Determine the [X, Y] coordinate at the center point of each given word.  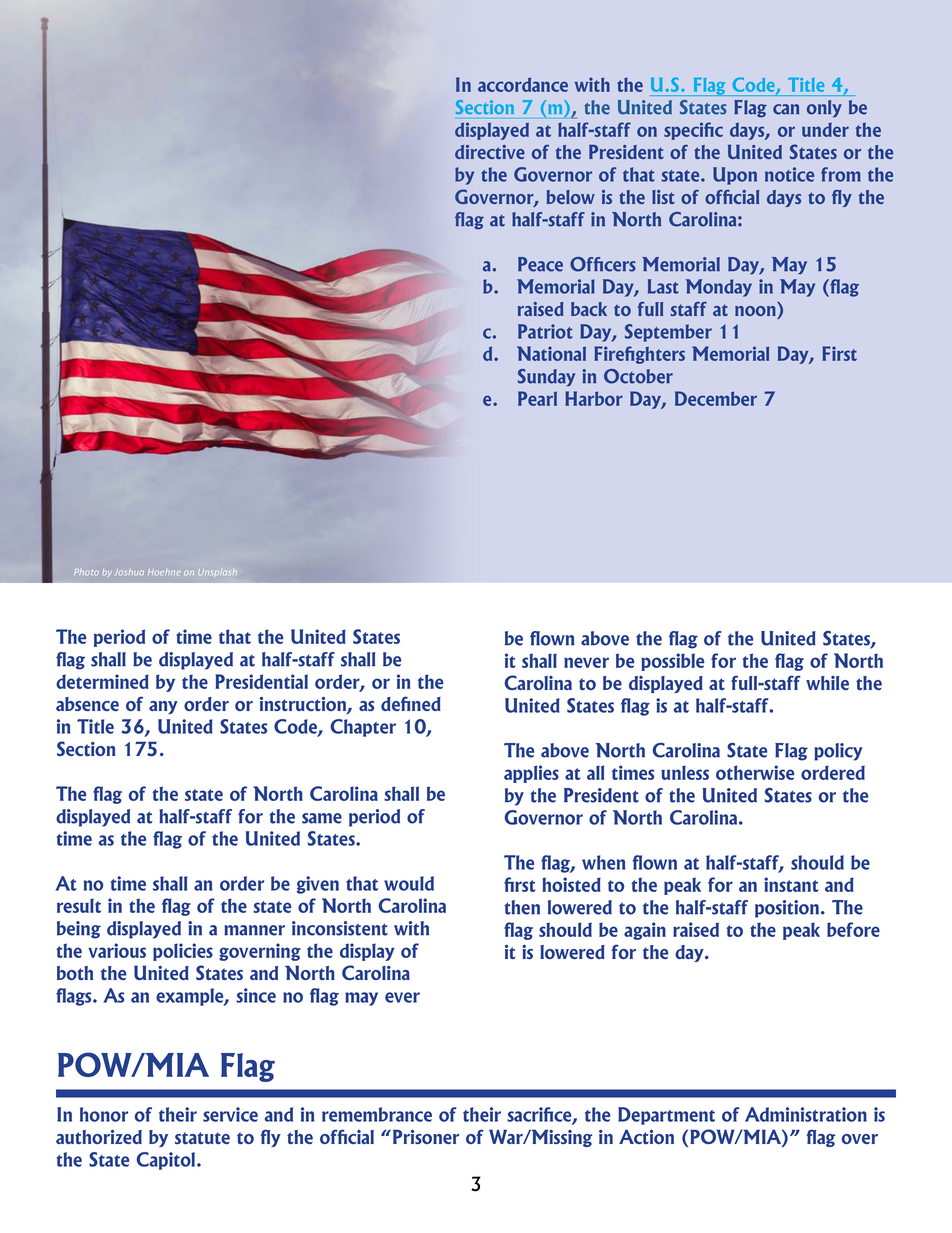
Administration [806, 1114]
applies [531, 774]
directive [490, 152]
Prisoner [426, 1136]
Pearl [537, 398]
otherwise [755, 772]
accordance [523, 85]
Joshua [130, 572]
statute [202, 1138]
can [786, 109]
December [716, 398]
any [163, 707]
